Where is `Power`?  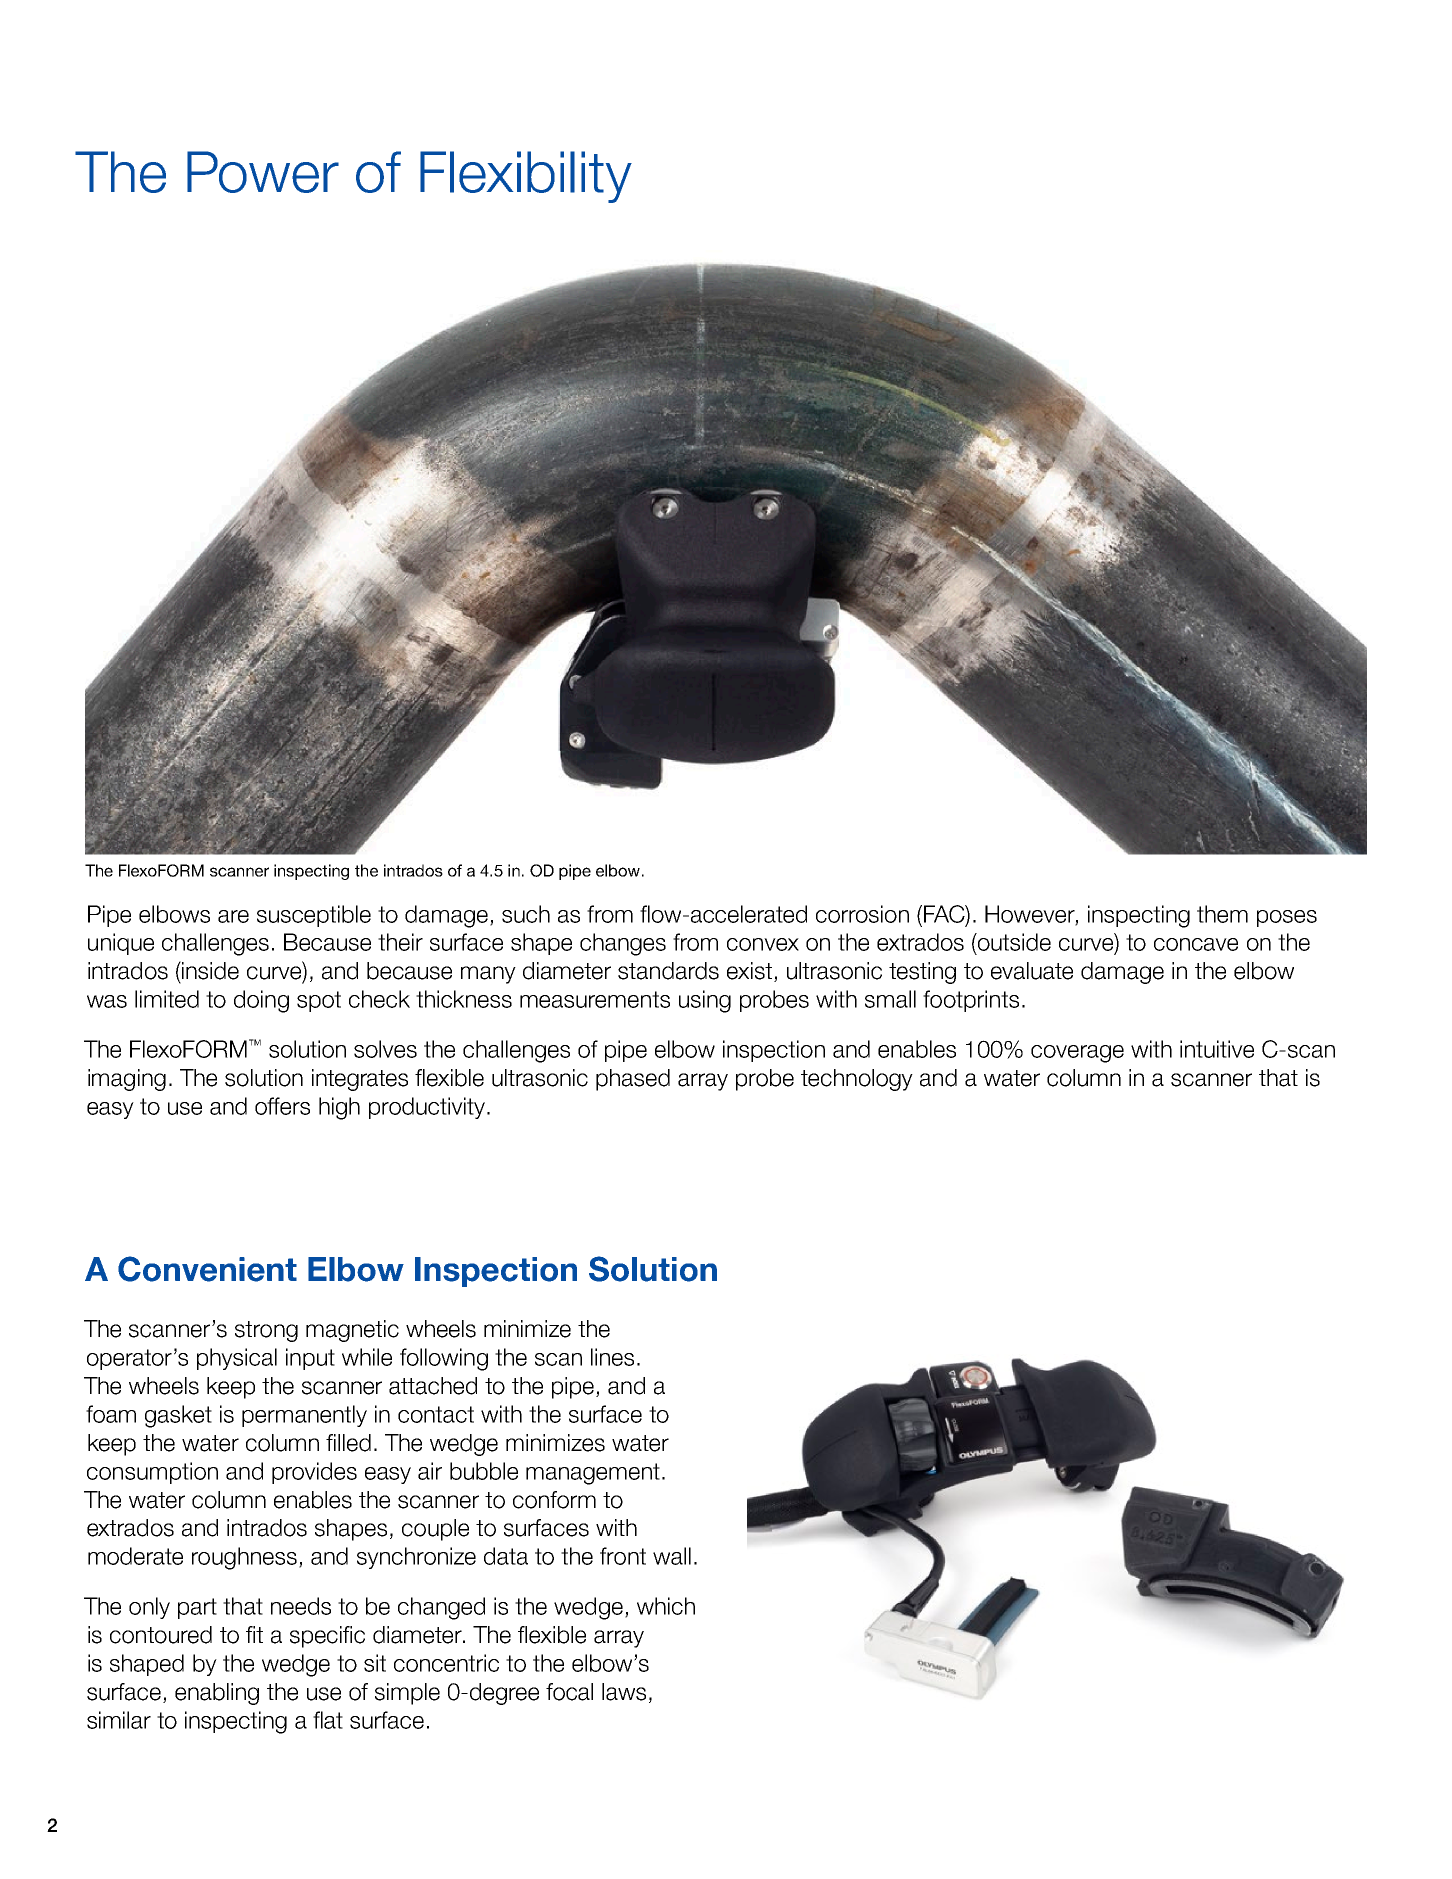
Power is located at coordinates (263, 172).
